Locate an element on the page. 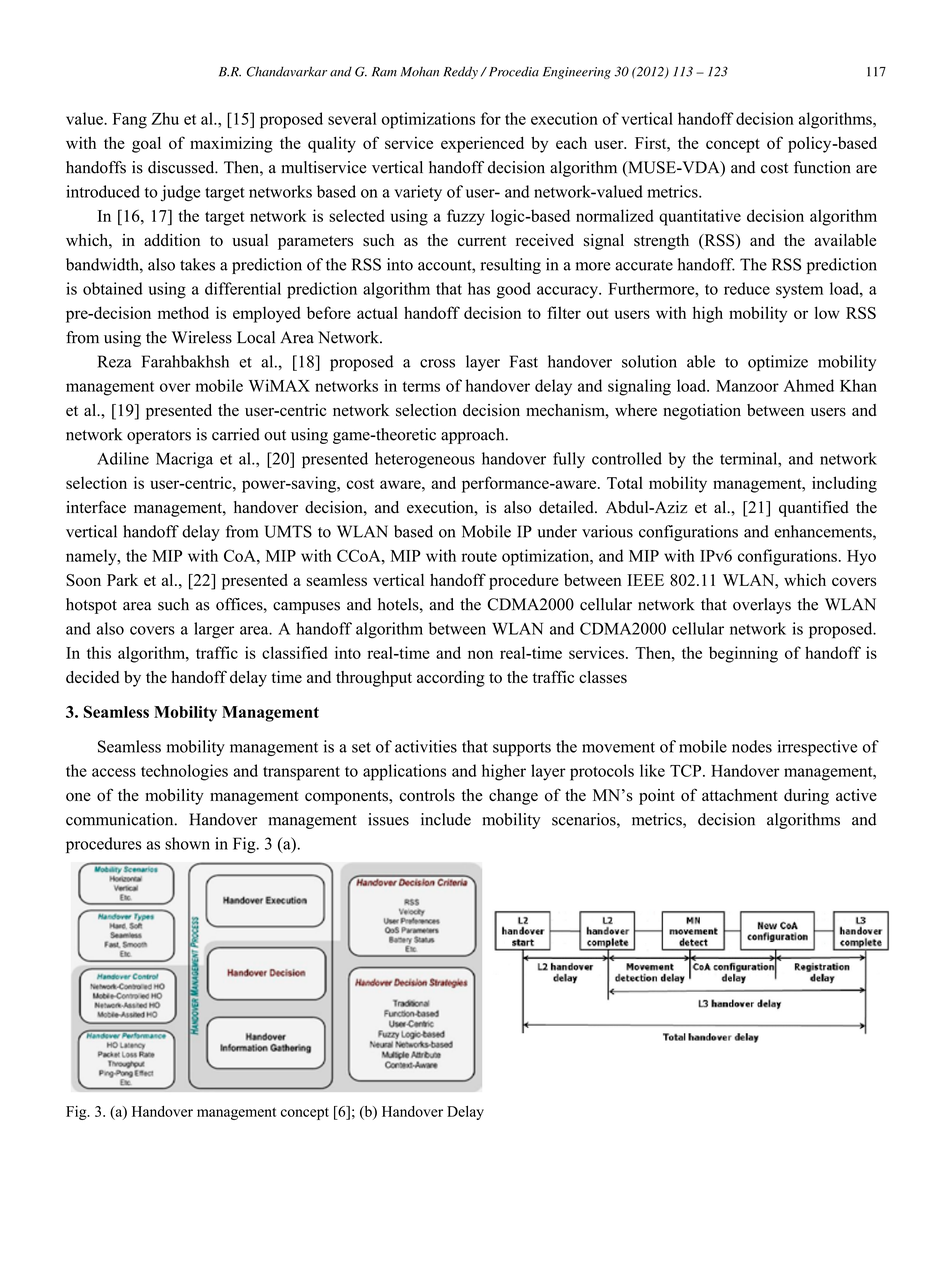 The width and height of the image is (944, 1288). takes is located at coordinates (197, 264).
